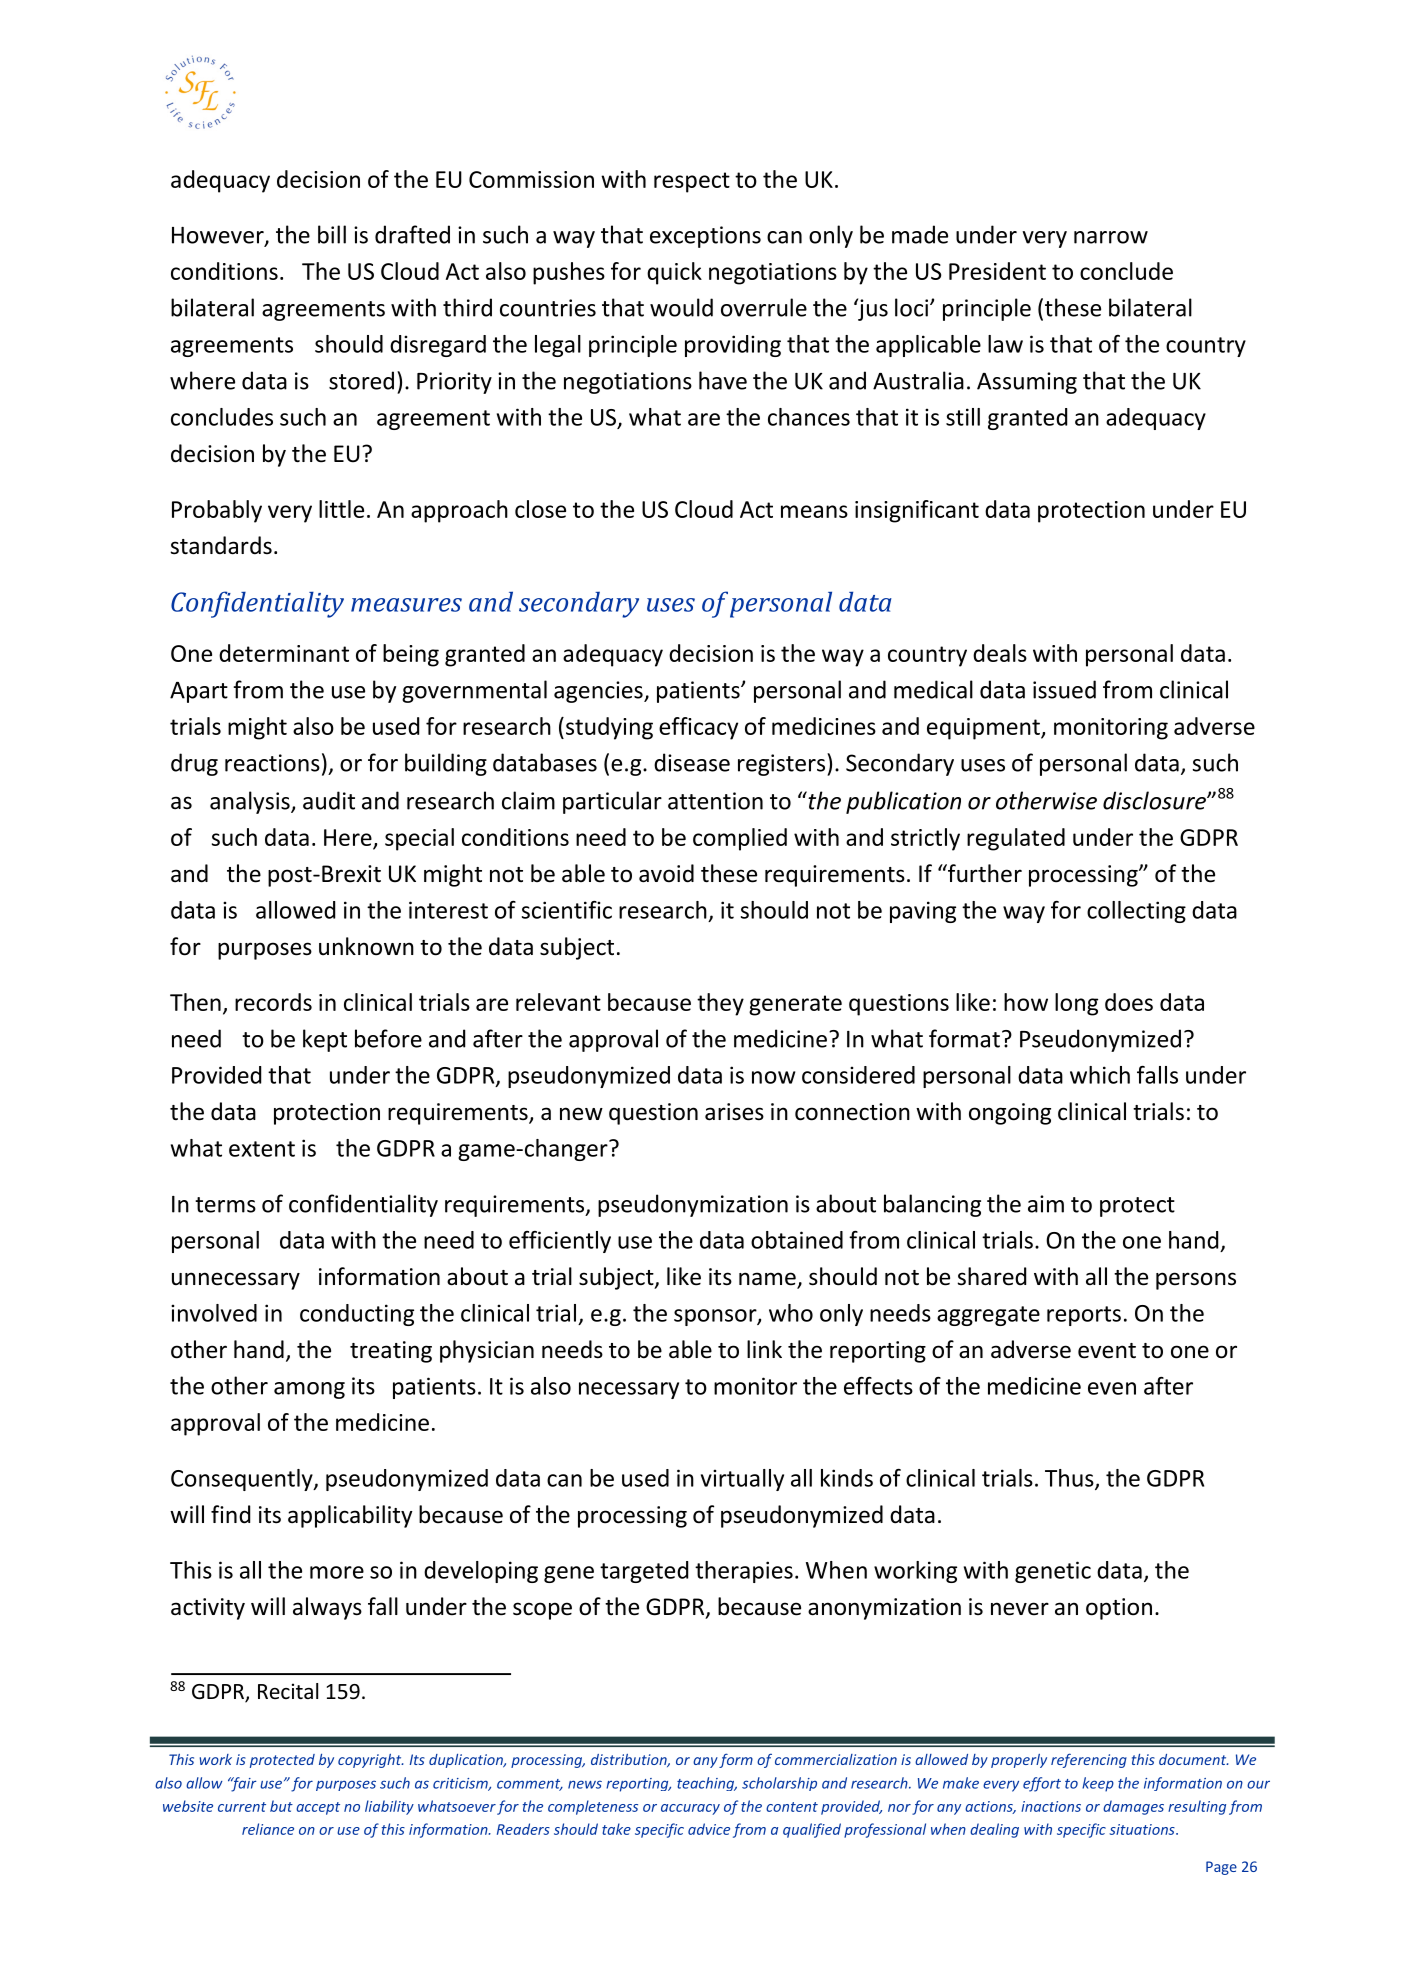 The height and width of the screenshot is (1987, 1405). Describe the element at coordinates (720, 1004) in the screenshot. I see `they` at that location.
